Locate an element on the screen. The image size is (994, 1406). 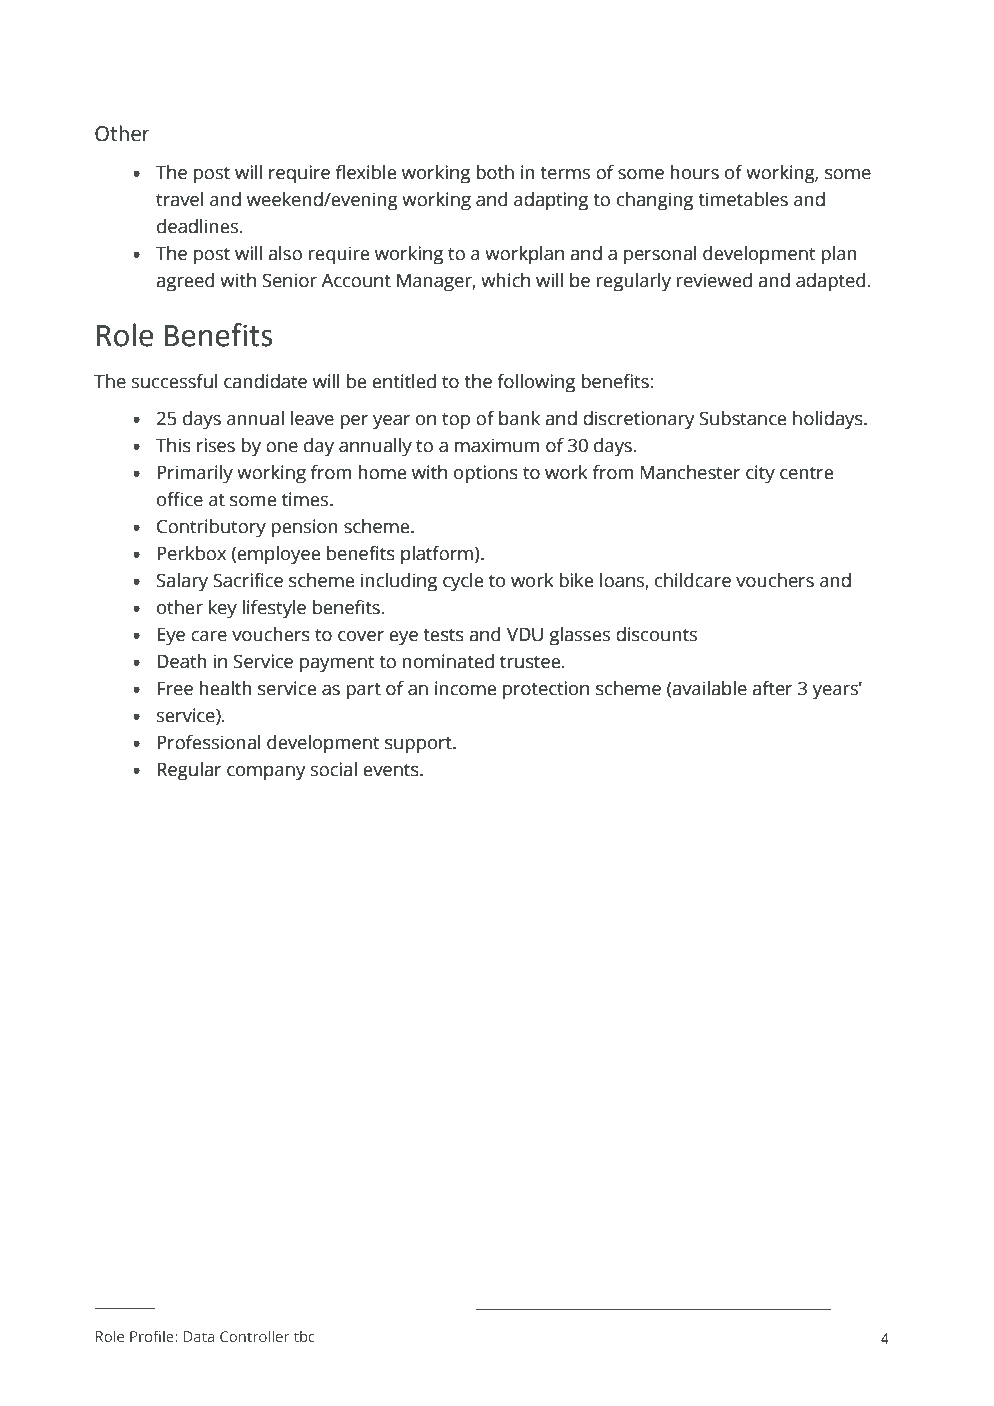
timetables is located at coordinates (743, 199).
